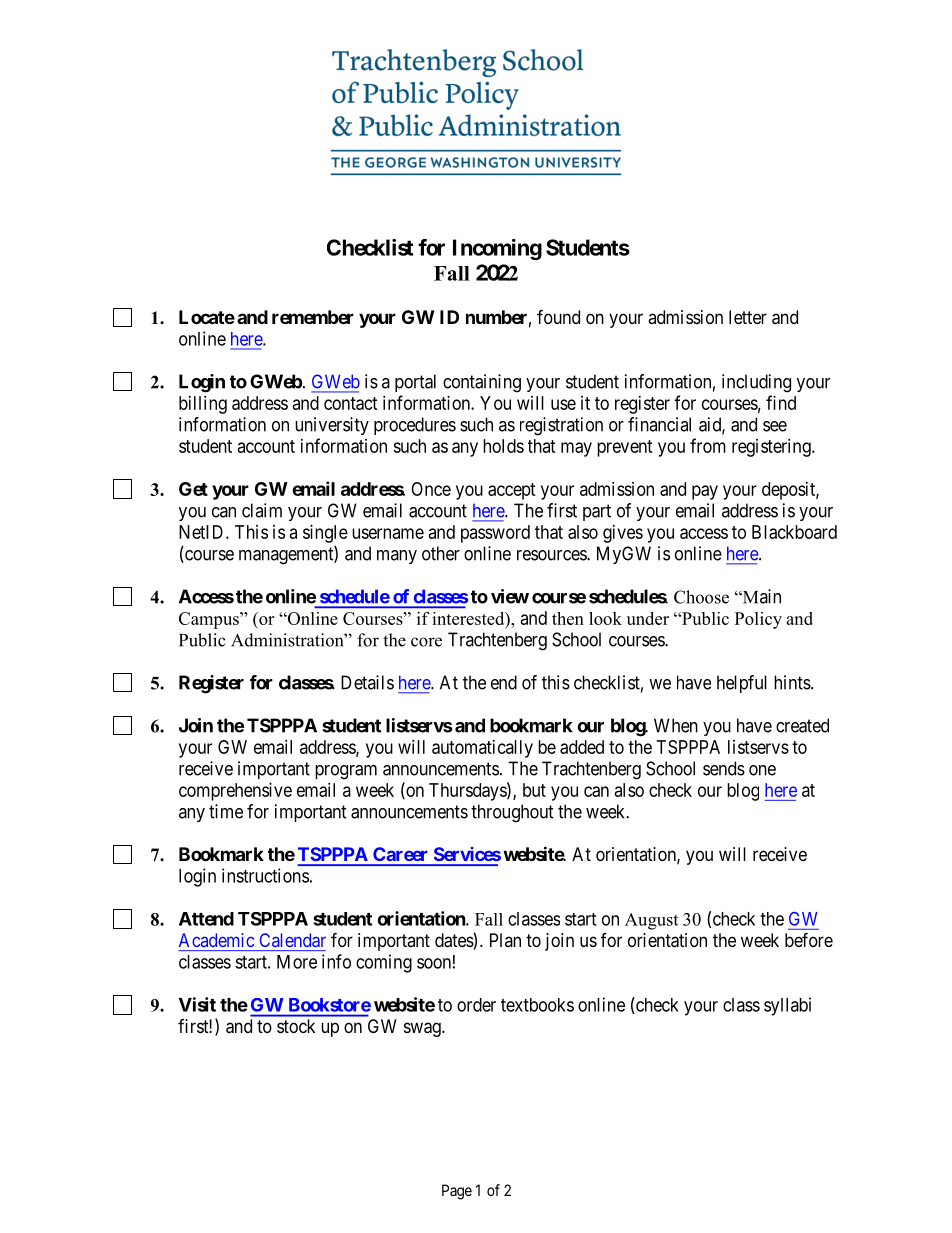 The image size is (952, 1233). Describe the element at coordinates (794, 532) in the document. I see `Blackboard` at that location.
